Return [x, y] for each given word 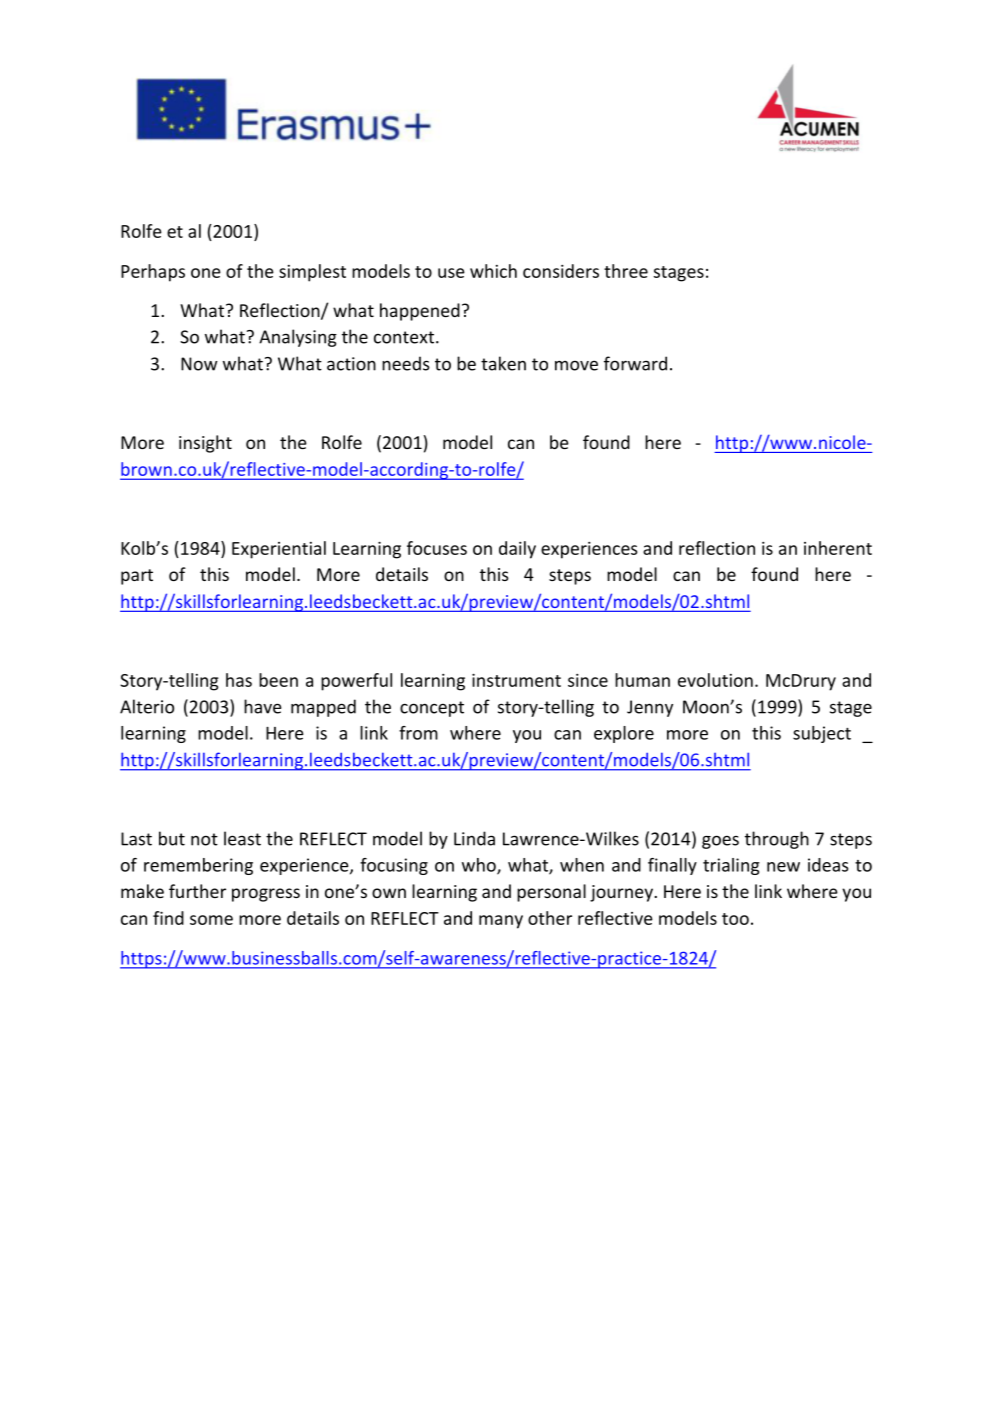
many [501, 922]
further [197, 891]
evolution [715, 680]
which [493, 271]
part [137, 577]
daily [517, 550]
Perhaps [153, 273]
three [626, 271]
